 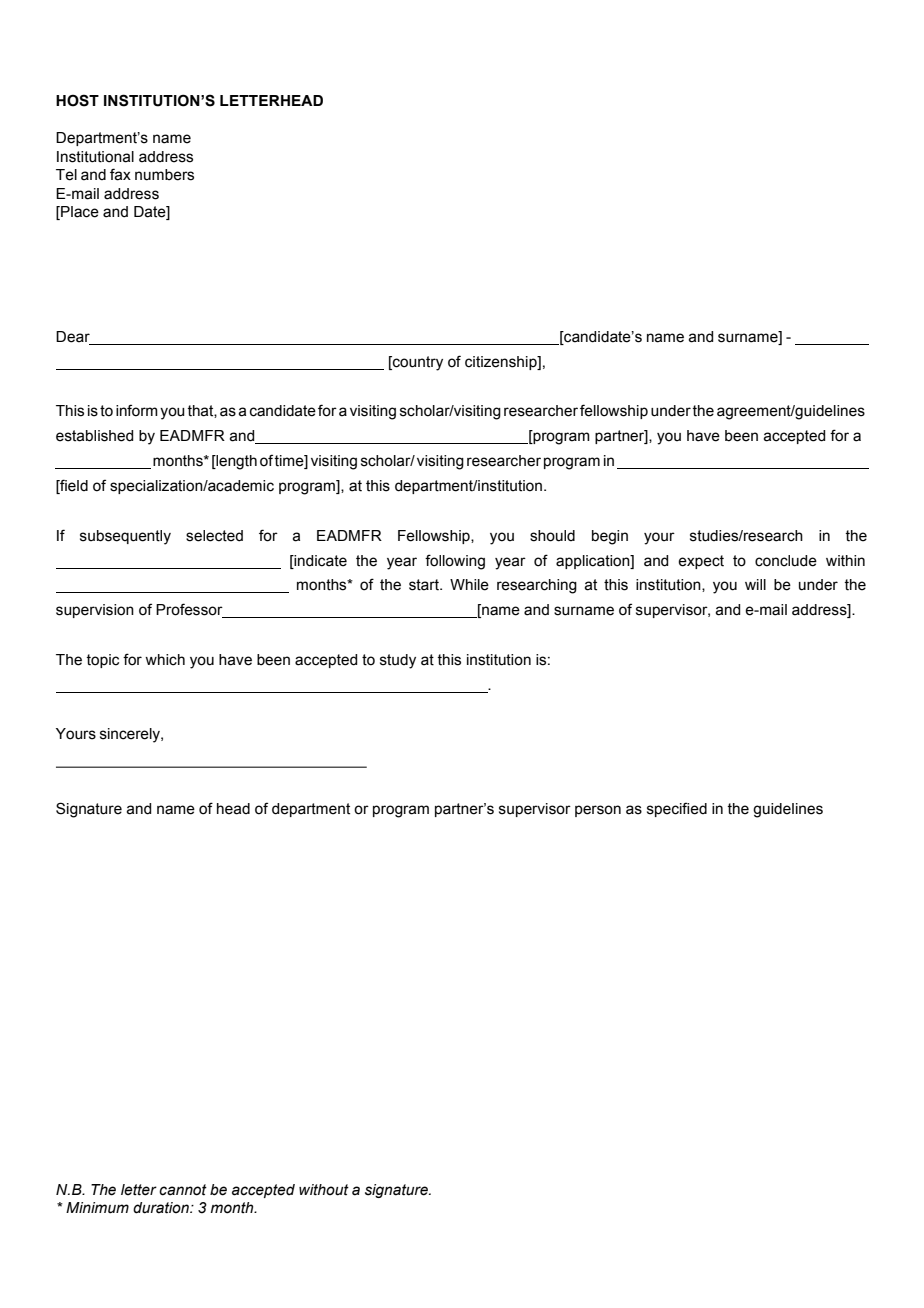 What do you see at coordinates (183, 1190) in the image?
I see `cannot` at bounding box center [183, 1190].
